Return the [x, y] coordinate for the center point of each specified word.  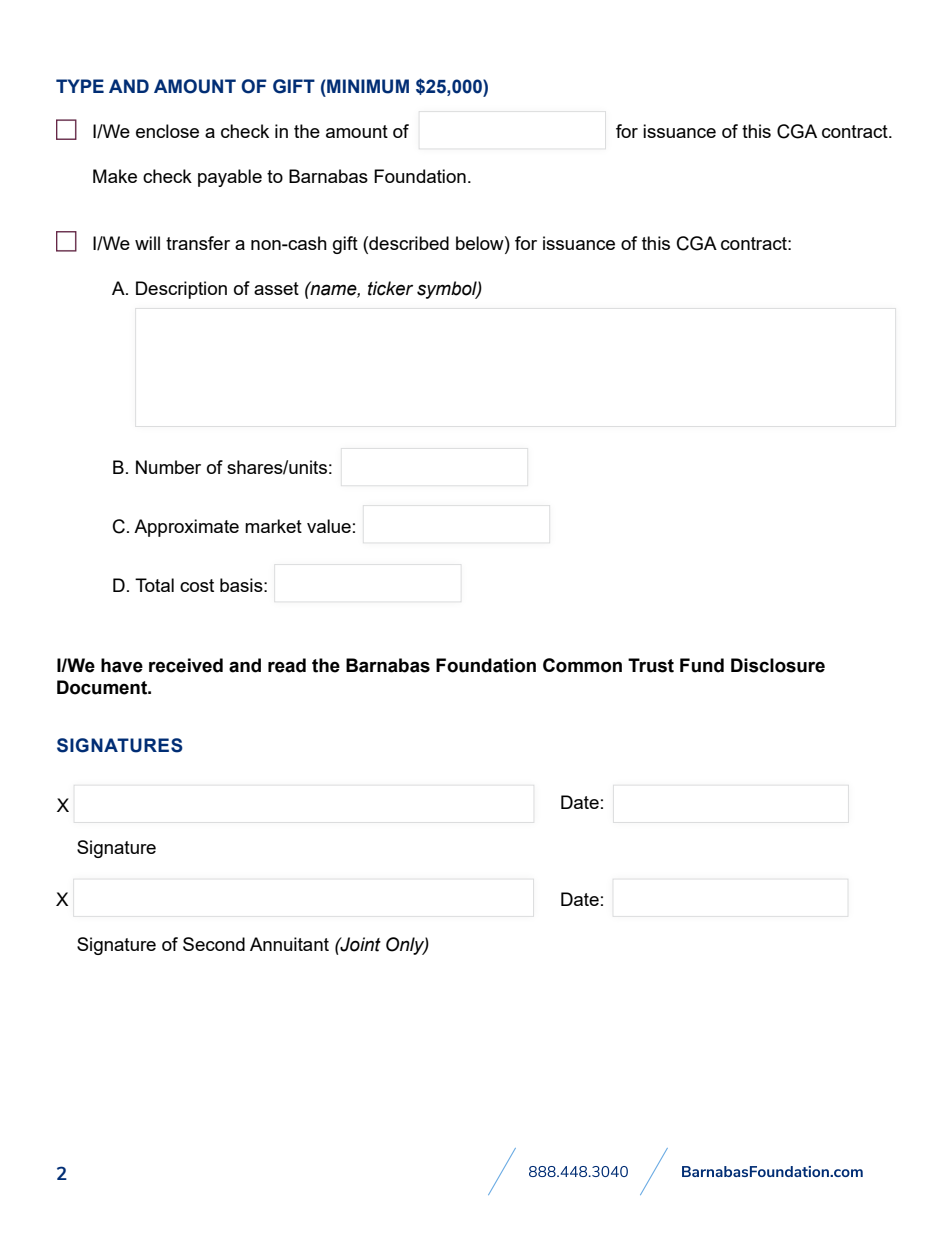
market [273, 526]
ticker [390, 288]
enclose [167, 131]
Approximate [186, 528]
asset [276, 288]
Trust [651, 665]
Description [181, 290]
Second [214, 944]
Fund [702, 665]
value [329, 526]
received [186, 665]
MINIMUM [367, 86]
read [287, 665]
